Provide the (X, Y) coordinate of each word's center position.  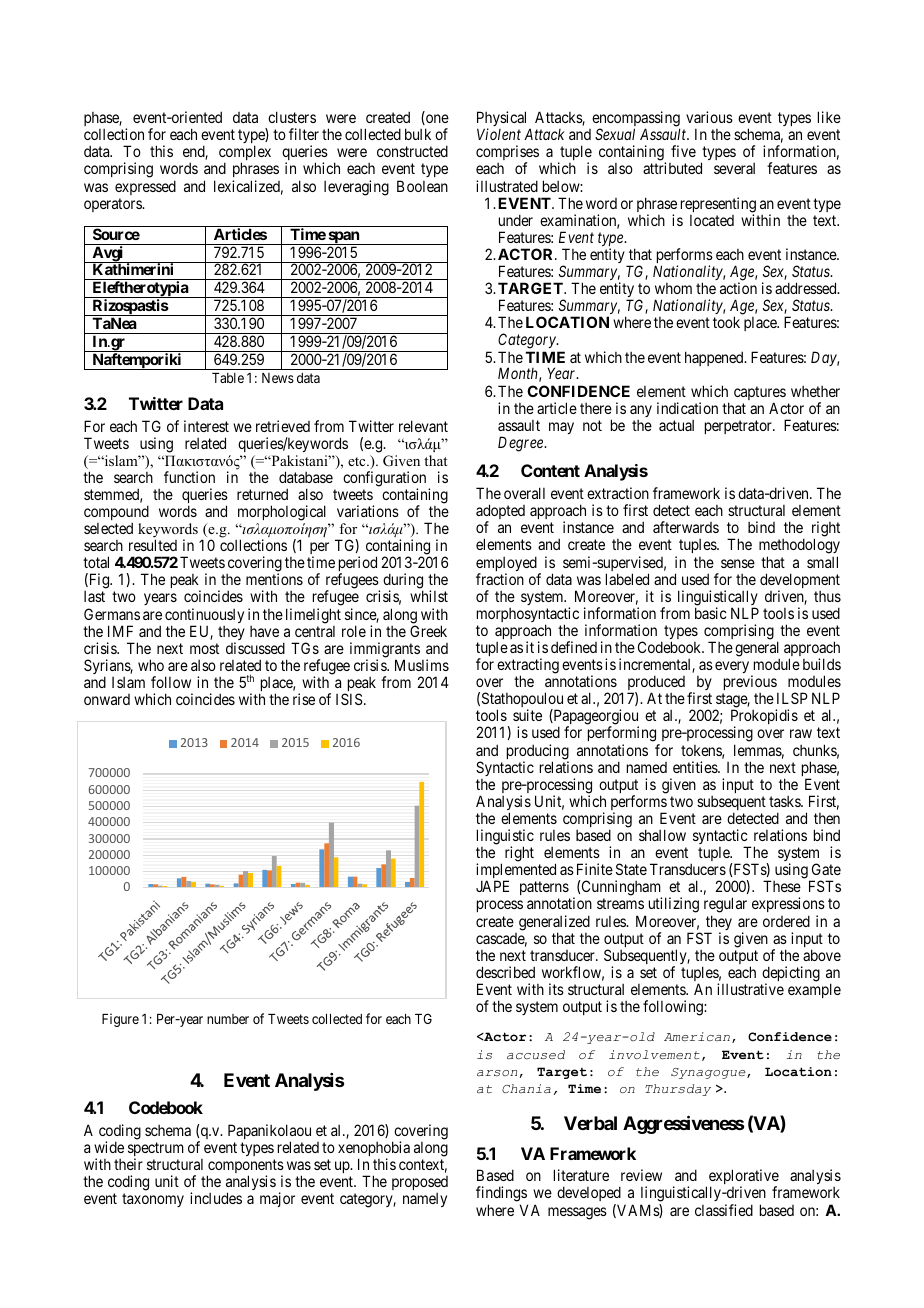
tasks (785, 801)
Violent (499, 134)
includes (216, 1198)
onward (107, 699)
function (189, 477)
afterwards (686, 527)
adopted (500, 513)
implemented (516, 872)
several (734, 168)
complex (245, 154)
